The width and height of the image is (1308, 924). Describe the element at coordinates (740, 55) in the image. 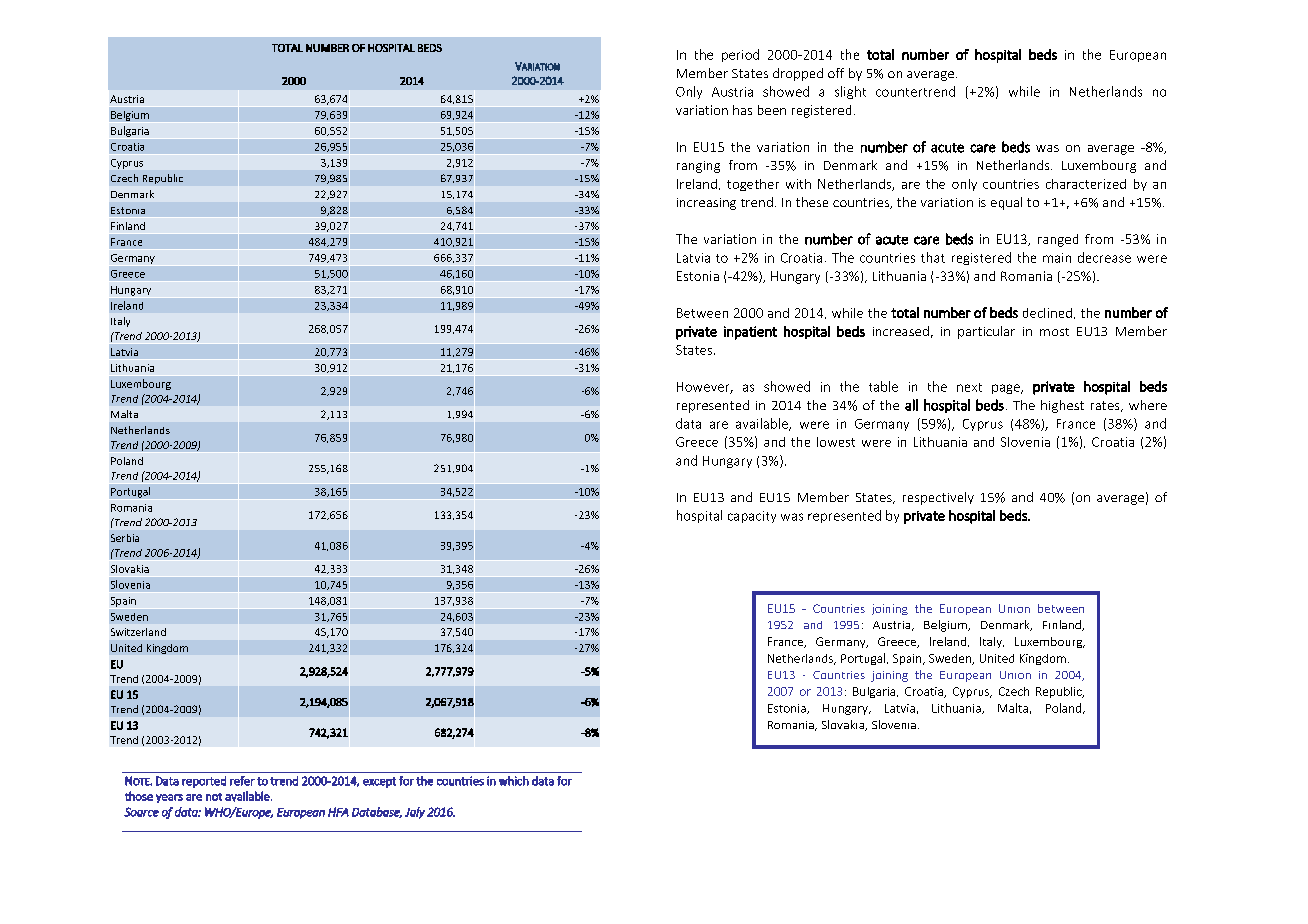

I see `period` at that location.
